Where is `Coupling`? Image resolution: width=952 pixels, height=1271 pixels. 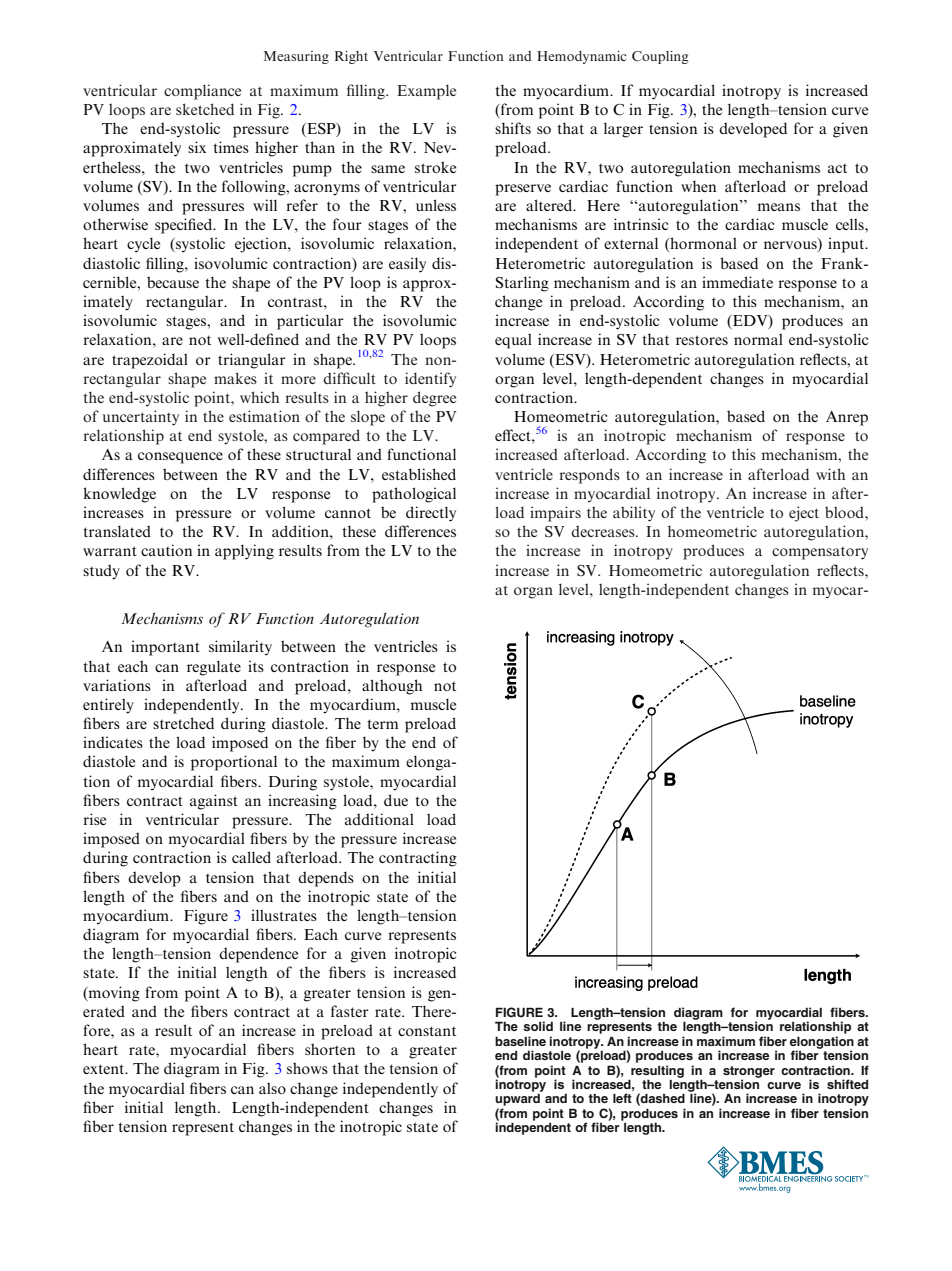
Coupling is located at coordinates (660, 57).
